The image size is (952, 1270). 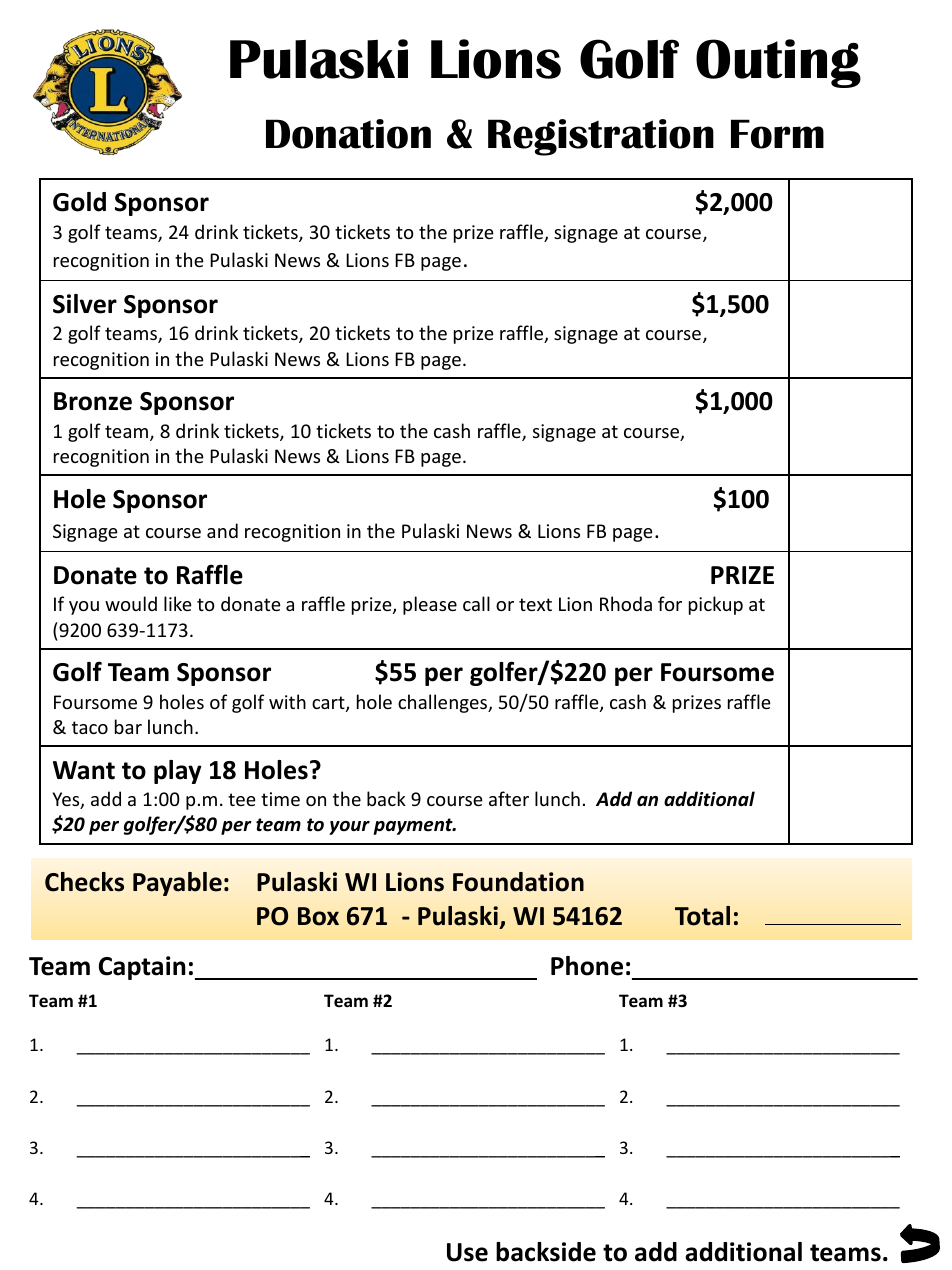 What do you see at coordinates (79, 202) in the screenshot?
I see `Gold` at bounding box center [79, 202].
